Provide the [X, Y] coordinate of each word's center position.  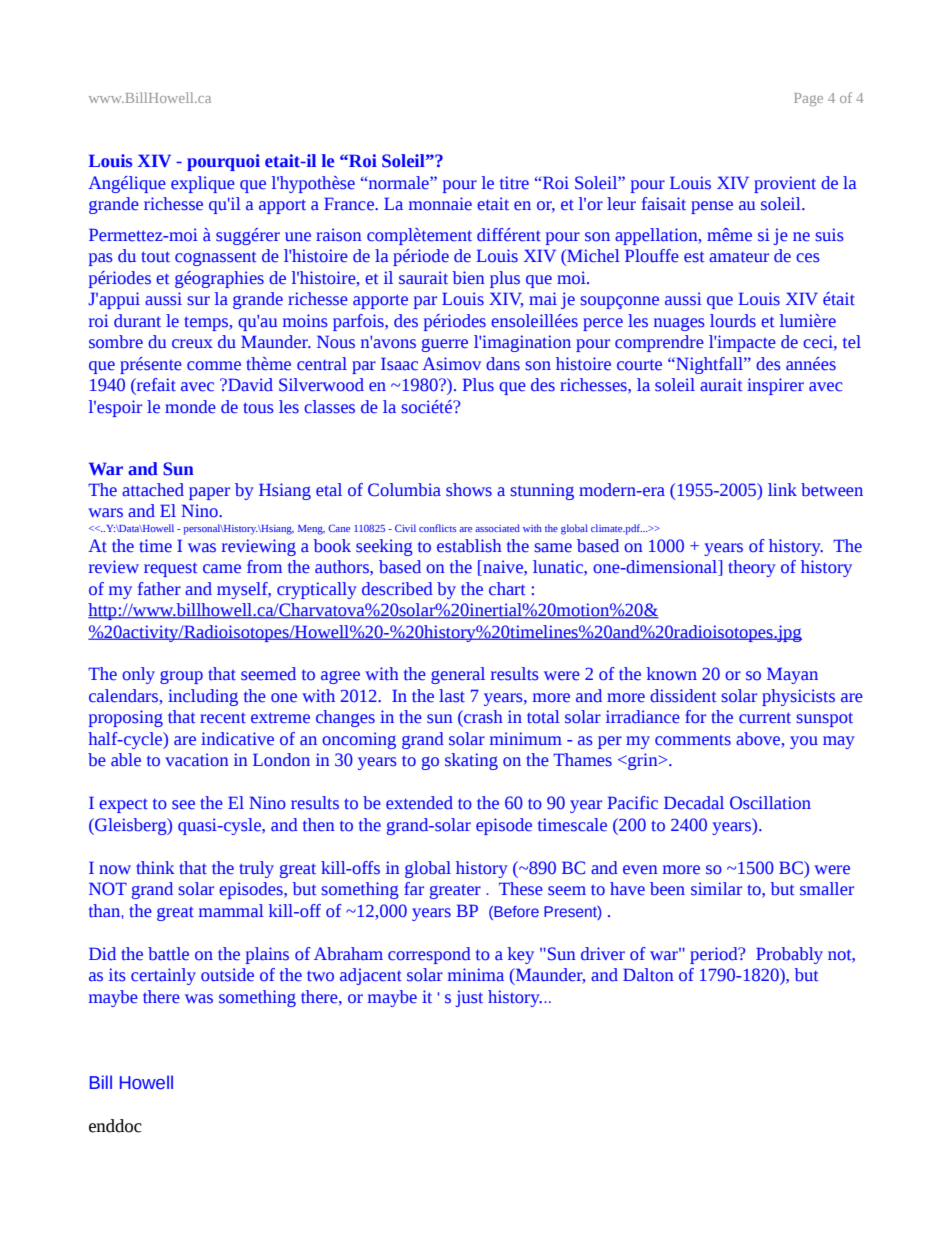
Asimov [451, 364]
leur [621, 204]
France [350, 204]
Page [808, 99]
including [203, 697]
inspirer [775, 386]
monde [190, 407]
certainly [163, 976]
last [452, 696]
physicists [798, 697]
